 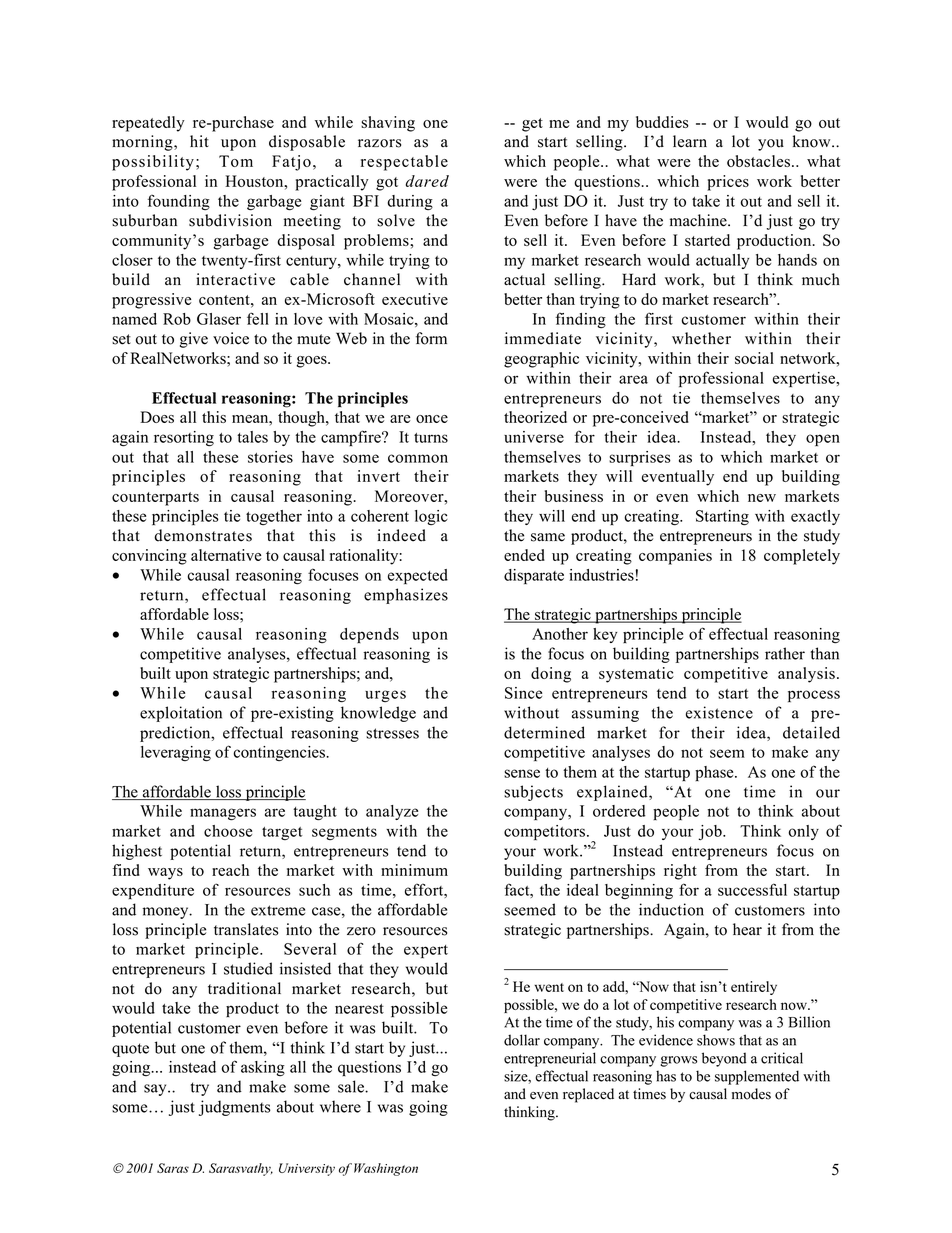 I want to click on social, so click(x=754, y=358).
